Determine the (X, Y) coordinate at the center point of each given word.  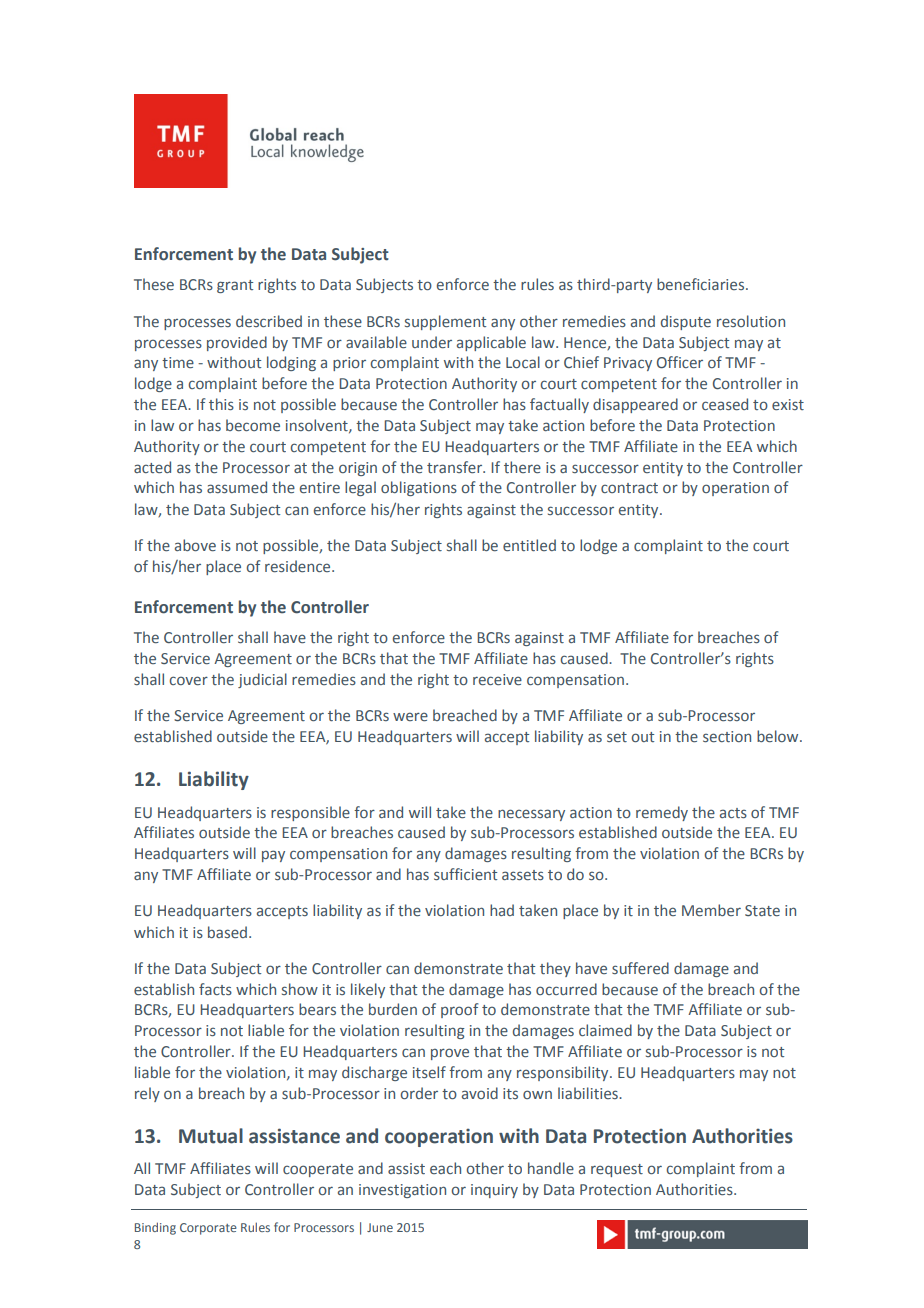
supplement (445, 322)
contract (629, 488)
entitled (529, 545)
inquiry (494, 1191)
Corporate (208, 1229)
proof (459, 1010)
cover (188, 680)
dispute (686, 322)
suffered (640, 968)
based (227, 932)
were (410, 716)
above (195, 545)
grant (235, 286)
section (727, 736)
